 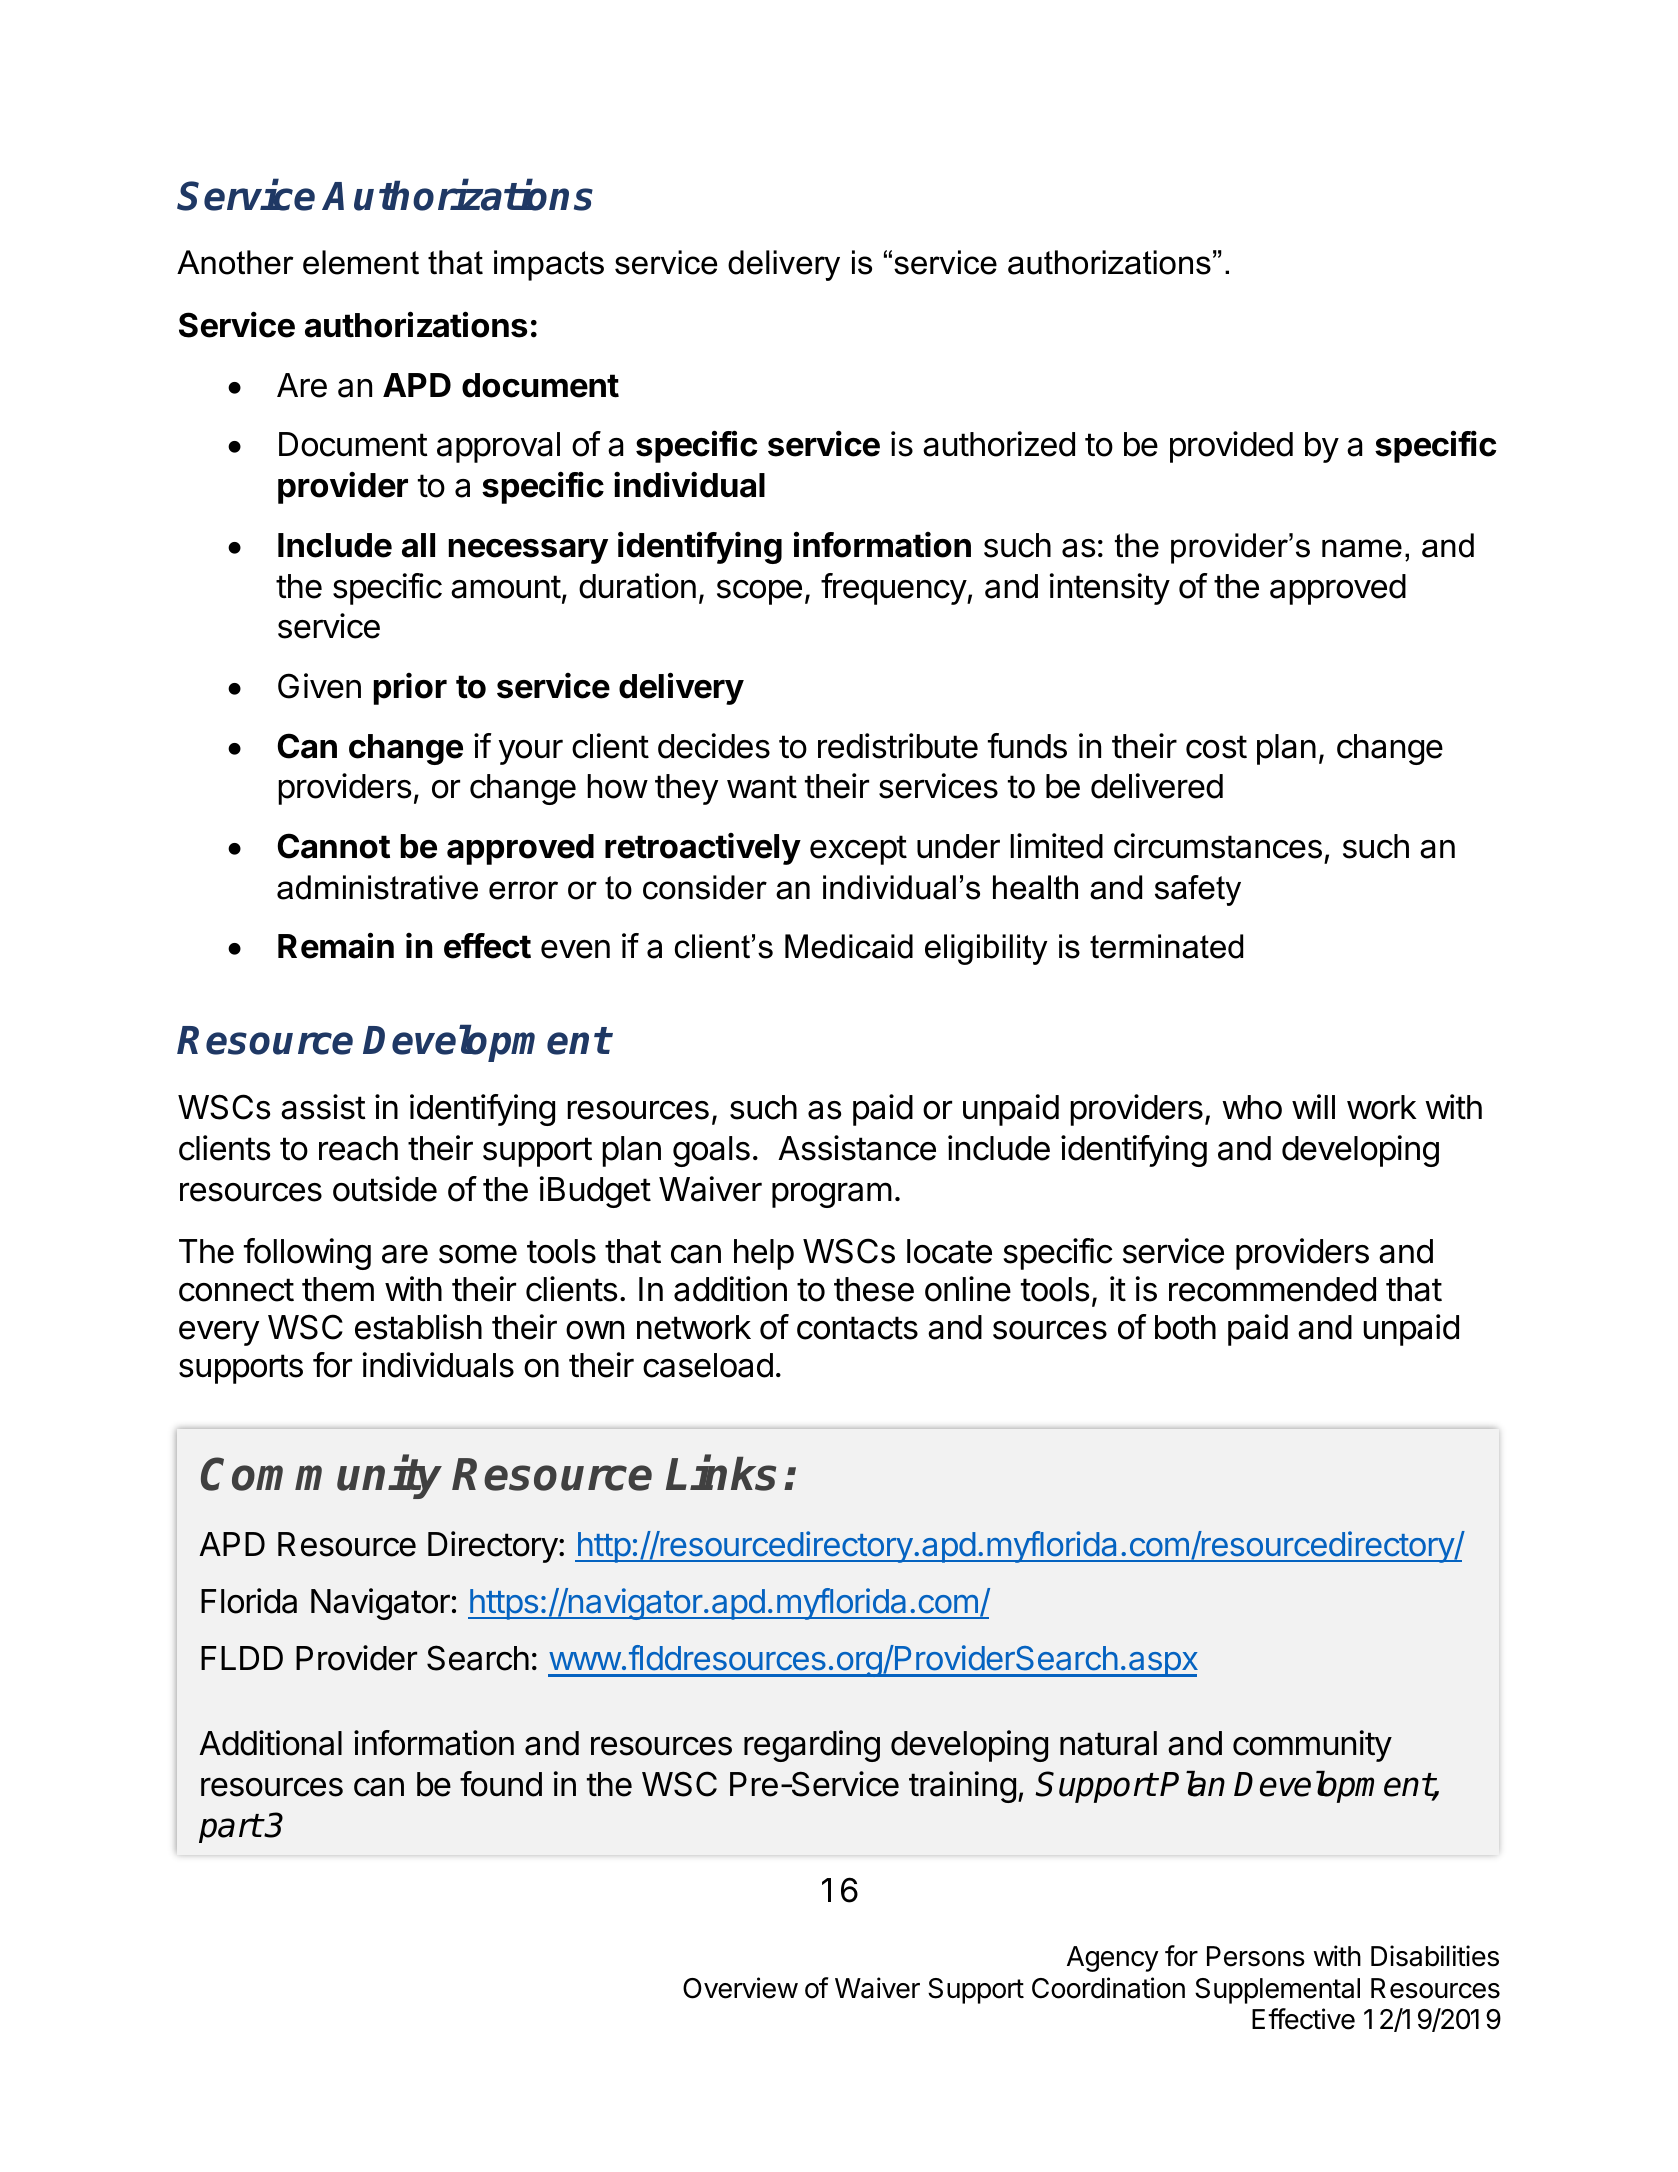 I want to click on found, so click(x=501, y=1784).
